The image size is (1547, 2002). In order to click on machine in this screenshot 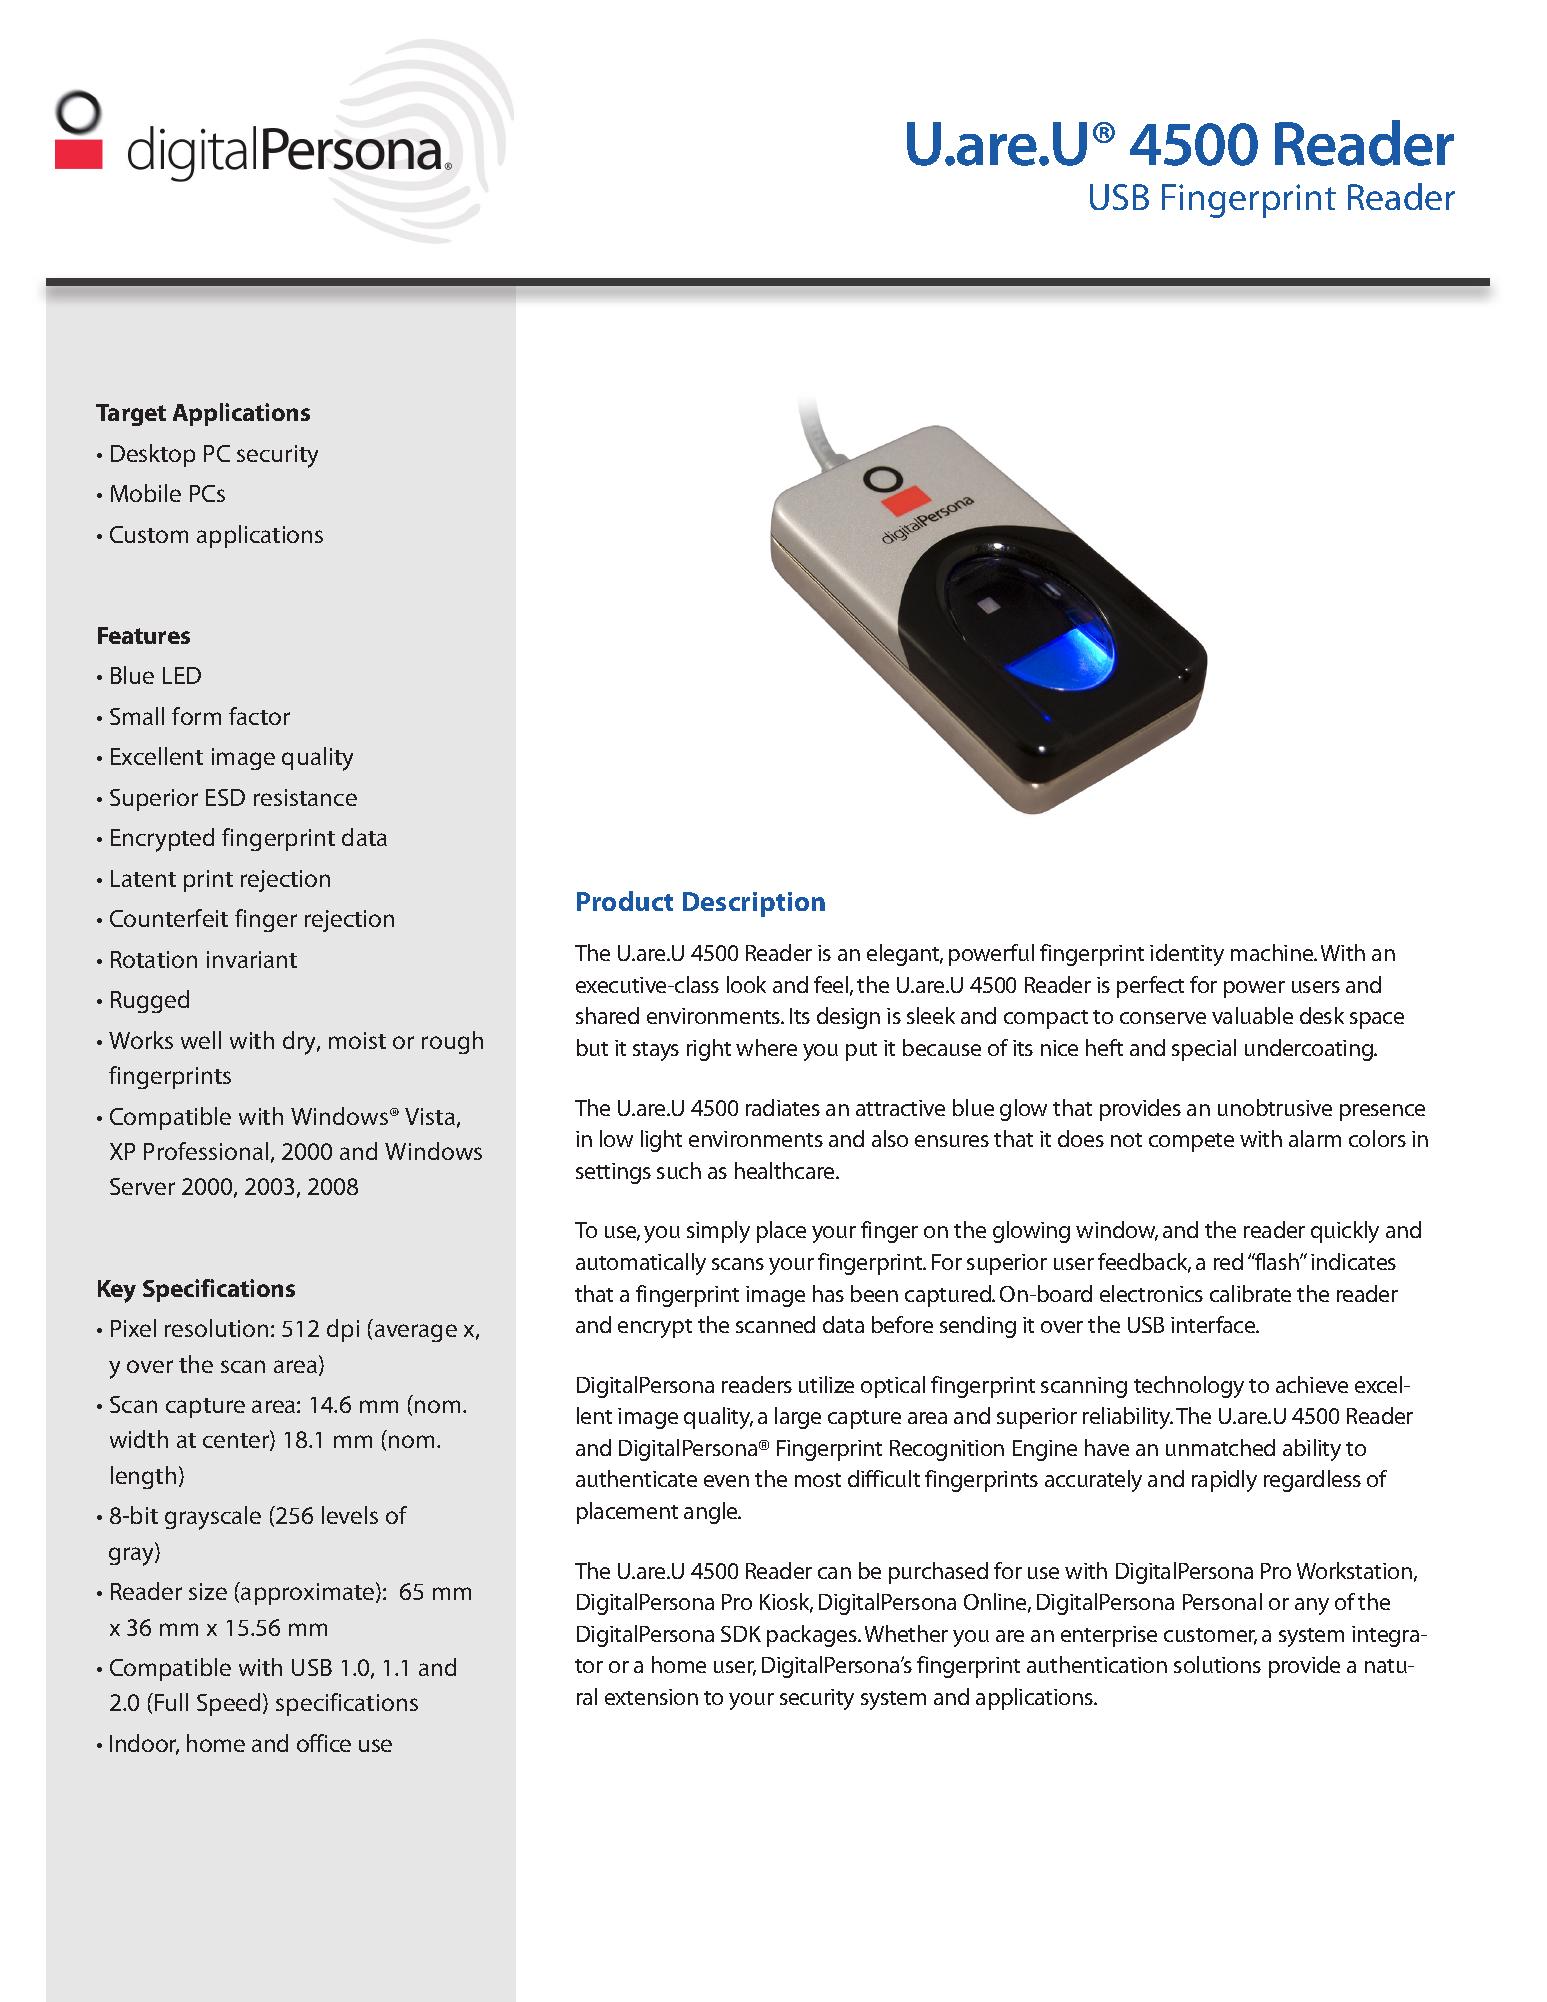, I will do `click(1273, 952)`.
